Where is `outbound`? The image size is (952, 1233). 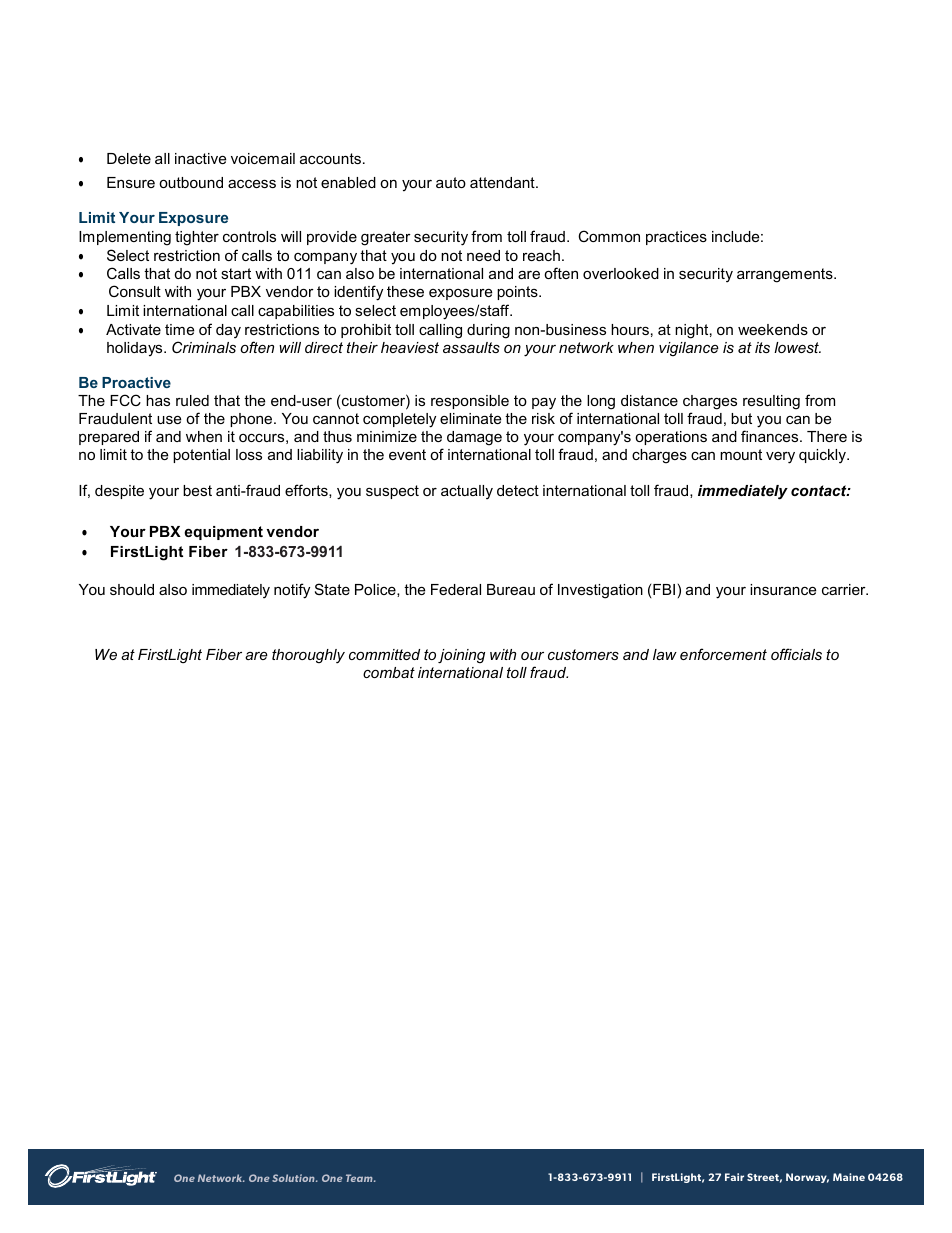 outbound is located at coordinates (191, 182).
